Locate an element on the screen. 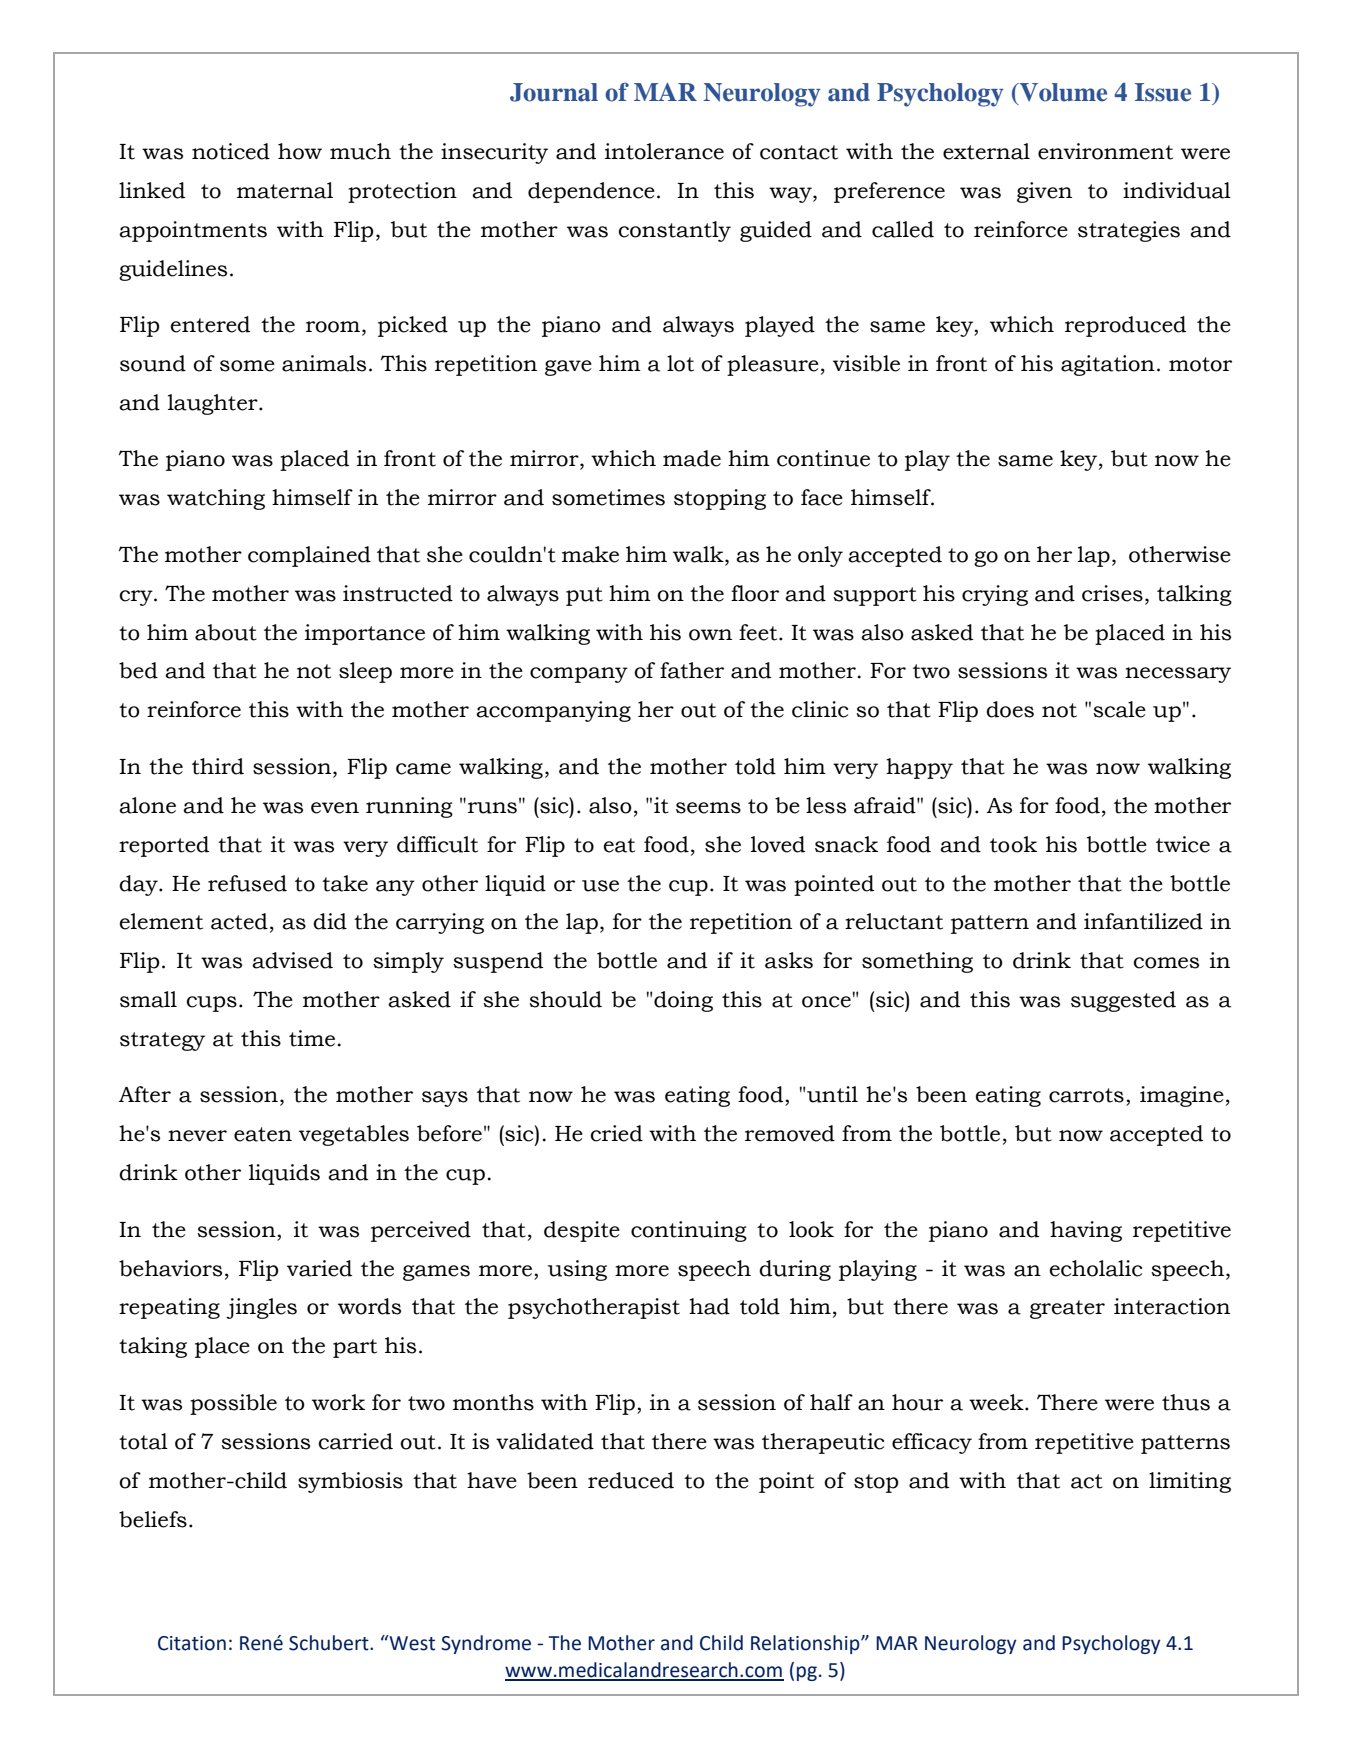  imagine is located at coordinates (1182, 1096).
